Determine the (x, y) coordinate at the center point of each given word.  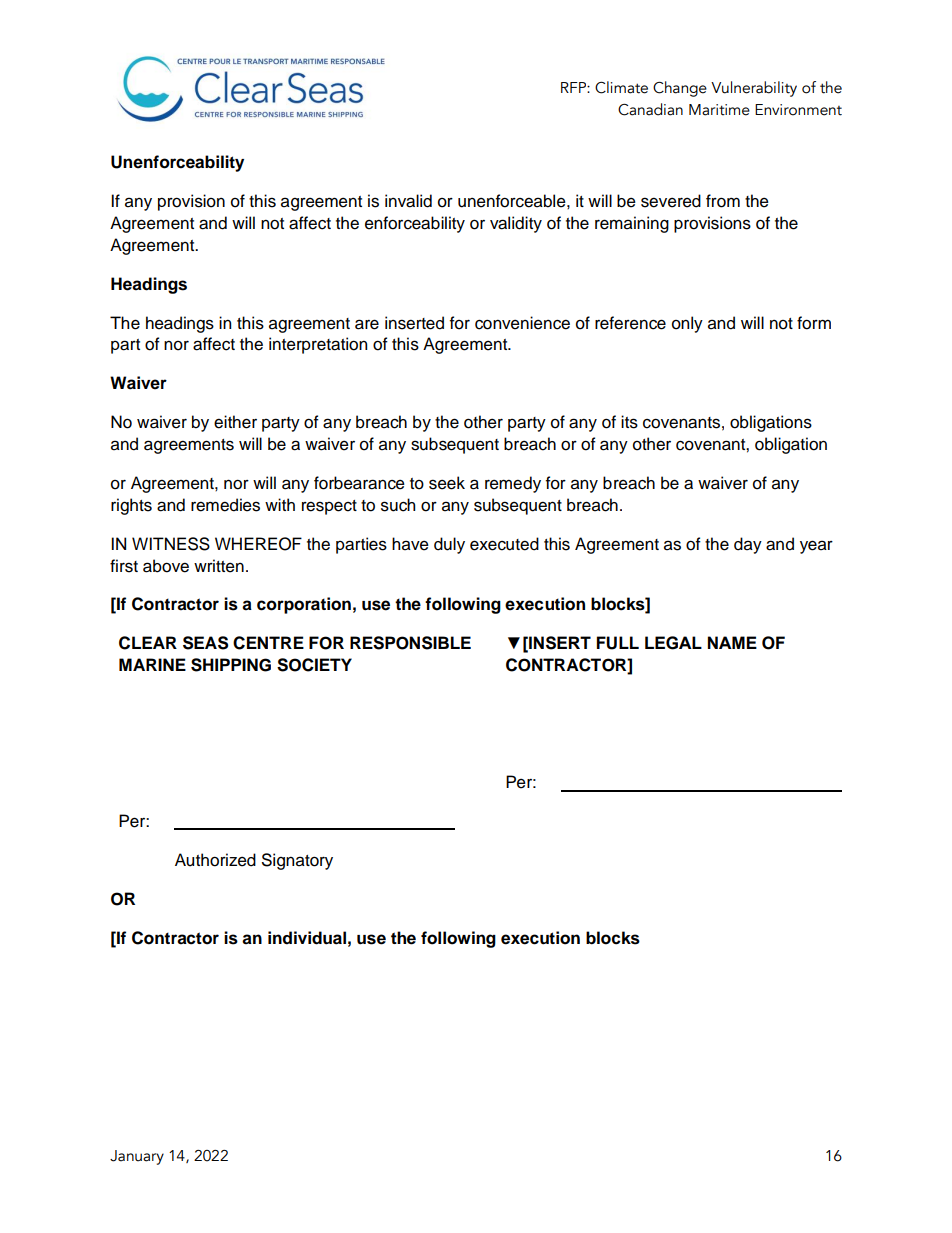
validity (516, 224)
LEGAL (673, 643)
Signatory (297, 861)
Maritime (719, 110)
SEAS (205, 643)
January (137, 1157)
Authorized (215, 860)
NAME (732, 642)
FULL (618, 643)
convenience (522, 323)
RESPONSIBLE (410, 643)
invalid (408, 201)
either (235, 422)
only (687, 324)
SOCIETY (314, 665)
